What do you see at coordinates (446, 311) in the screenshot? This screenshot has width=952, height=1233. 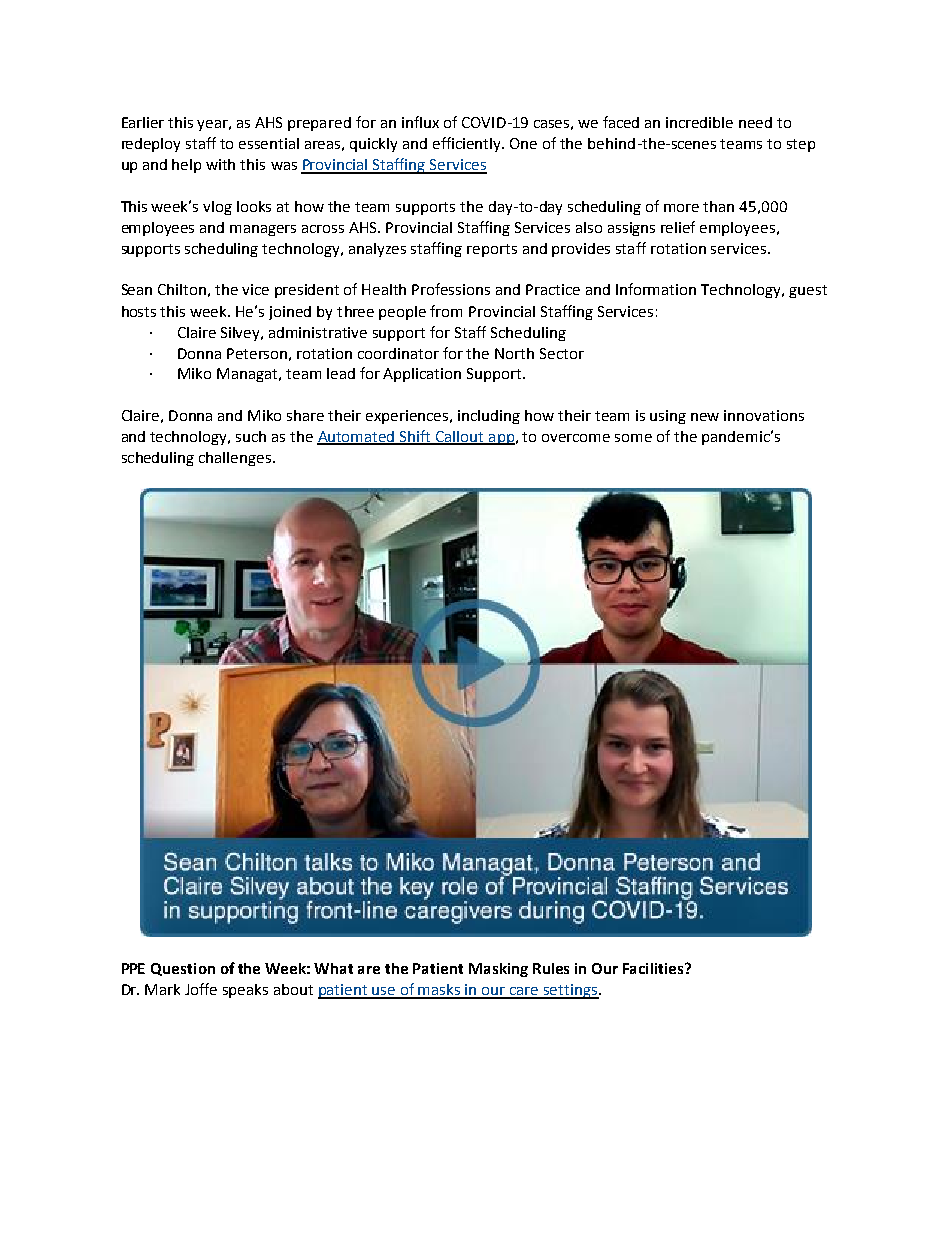 I see `from` at bounding box center [446, 311].
